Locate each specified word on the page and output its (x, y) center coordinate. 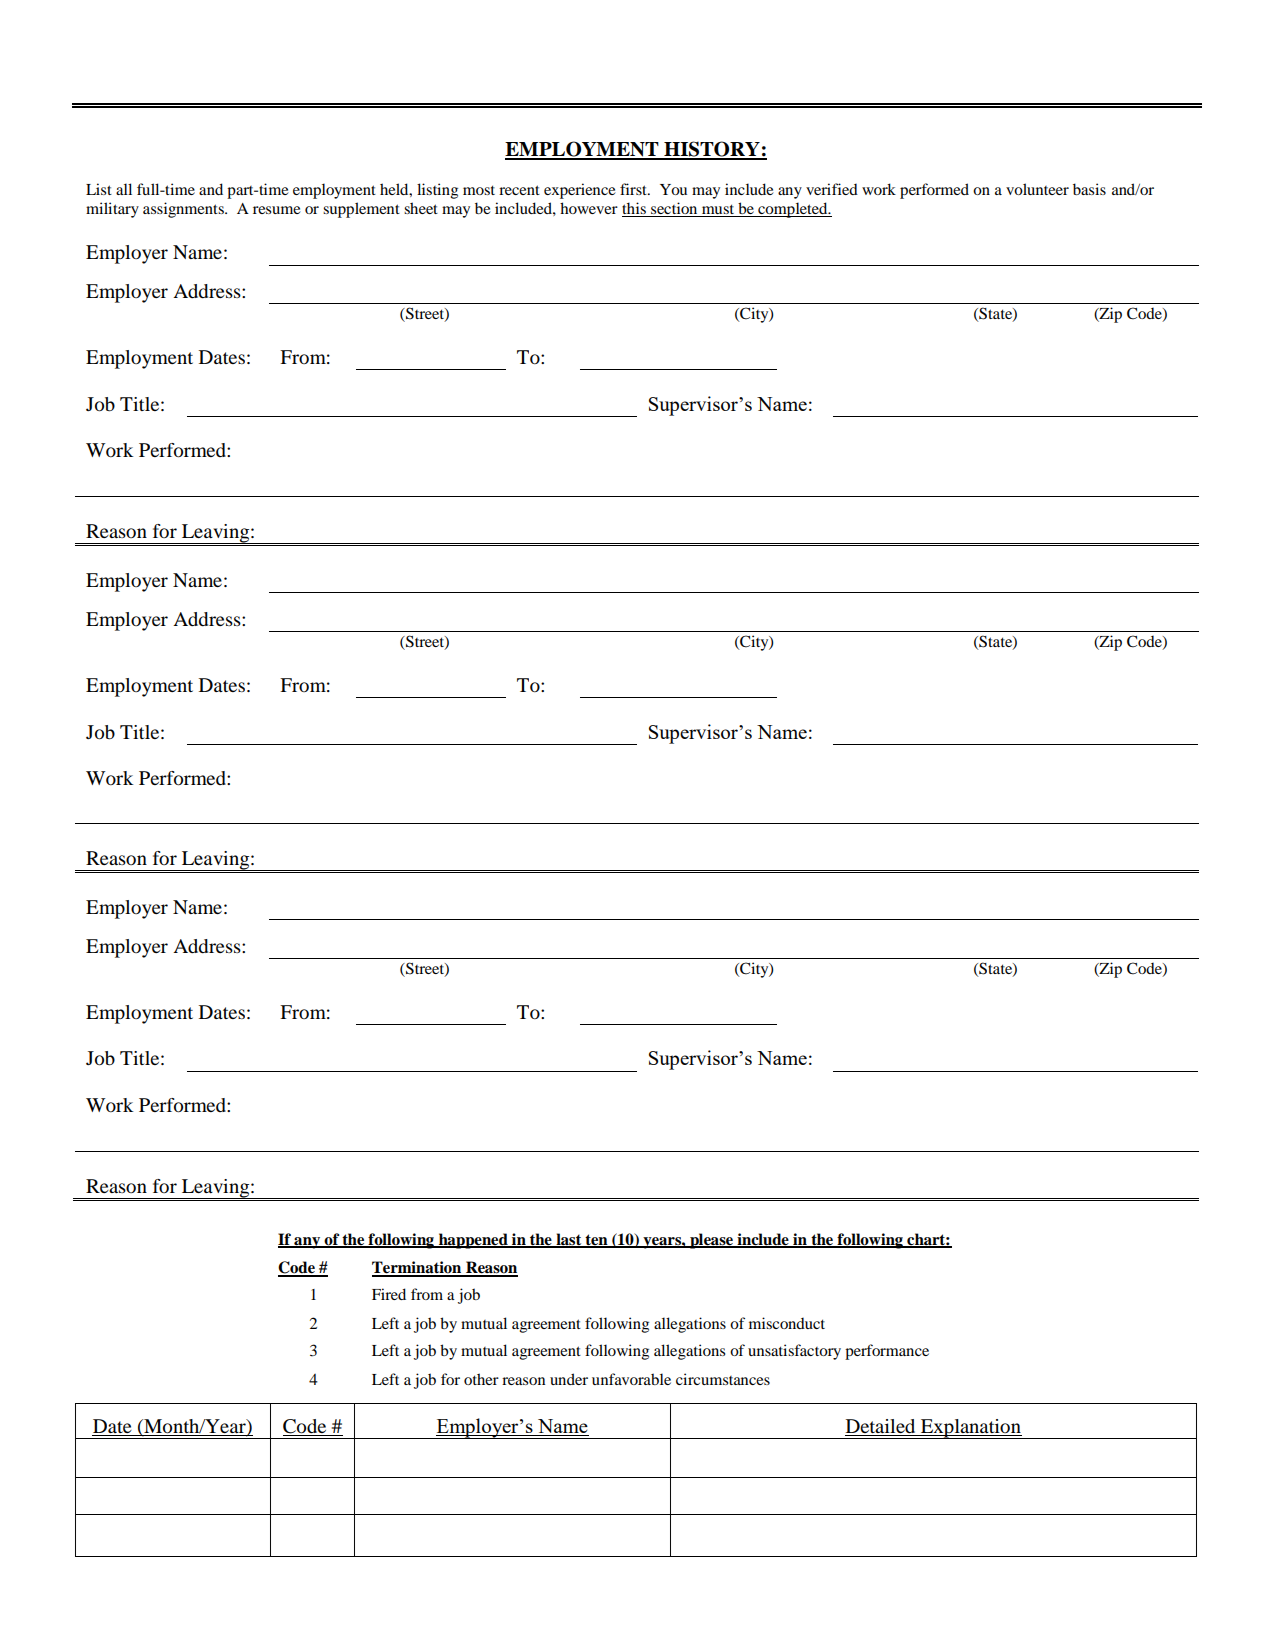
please (712, 1241)
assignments (184, 210)
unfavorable (631, 1379)
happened (473, 1241)
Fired (389, 1294)
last (569, 1240)
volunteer (1037, 189)
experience (580, 191)
